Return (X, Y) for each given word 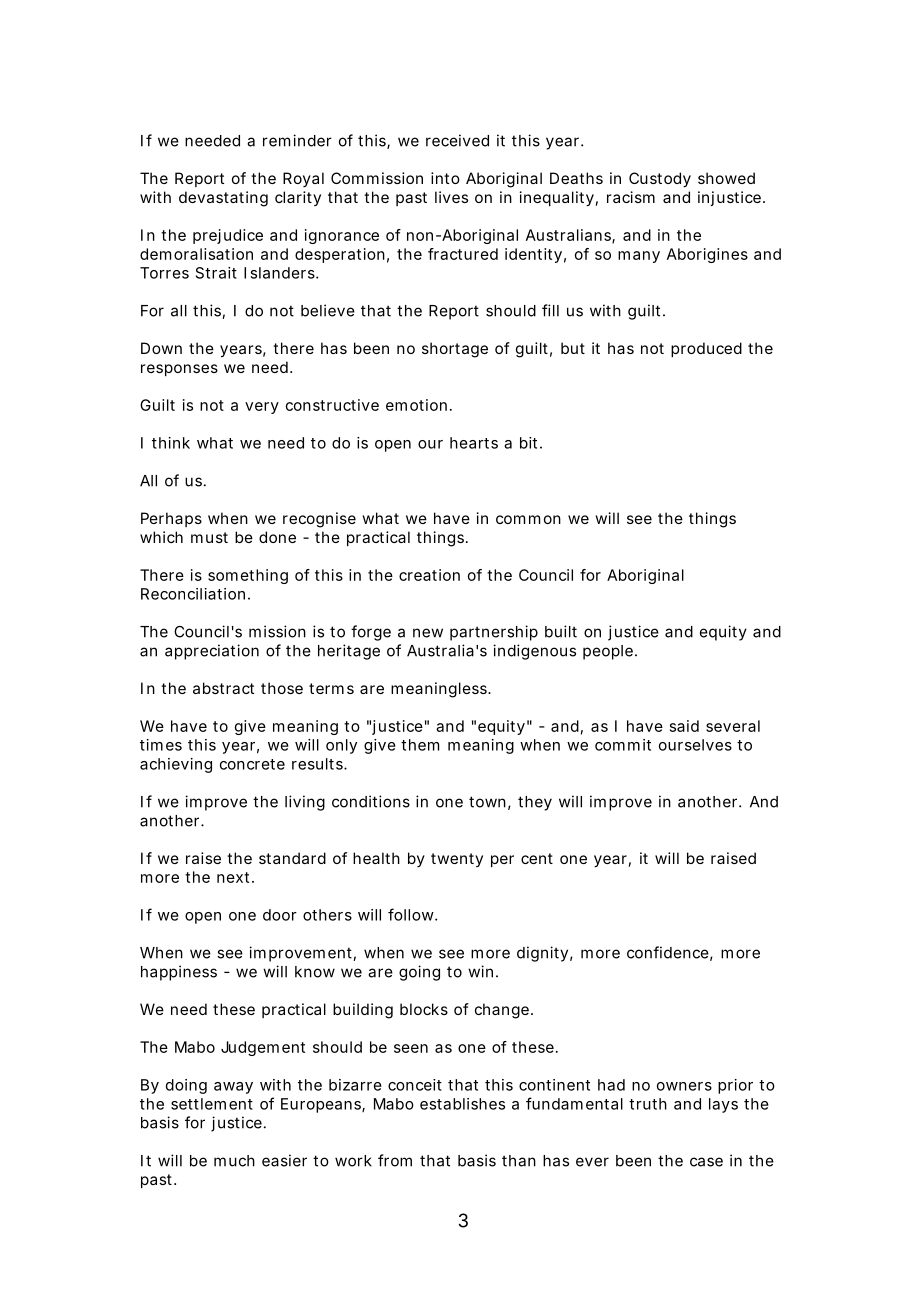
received (457, 140)
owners (684, 1086)
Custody (660, 180)
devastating (223, 199)
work (353, 1161)
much (234, 1161)
